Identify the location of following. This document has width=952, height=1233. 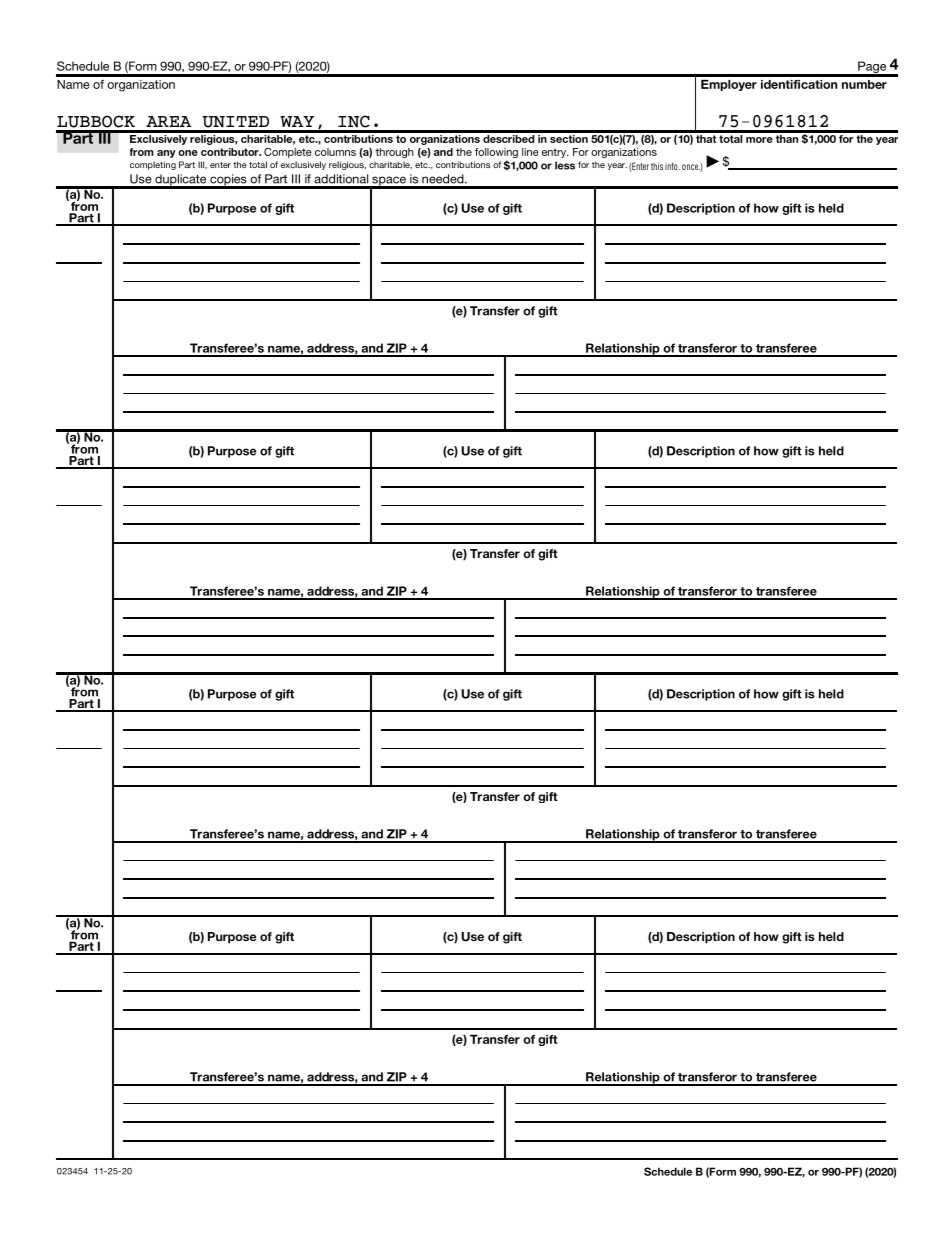
(496, 154).
